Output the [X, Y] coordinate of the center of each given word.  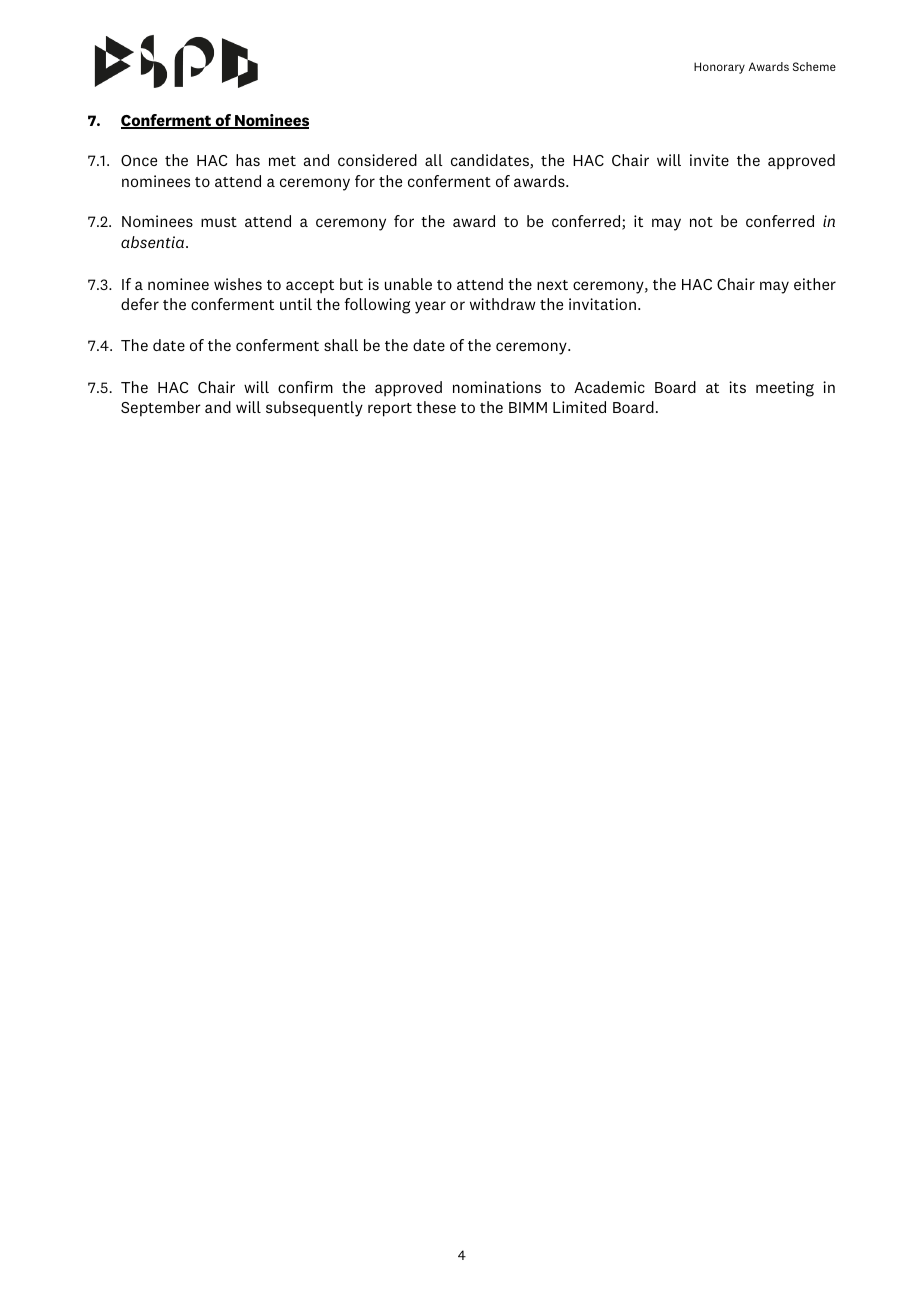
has [248, 160]
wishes [238, 284]
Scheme [814, 66]
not [701, 222]
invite [709, 160]
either [815, 284]
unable [408, 284]
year [430, 307]
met [282, 161]
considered [377, 160]
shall [341, 345]
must [219, 222]
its [737, 387]
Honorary [719, 68]
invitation [602, 304]
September [161, 409]
